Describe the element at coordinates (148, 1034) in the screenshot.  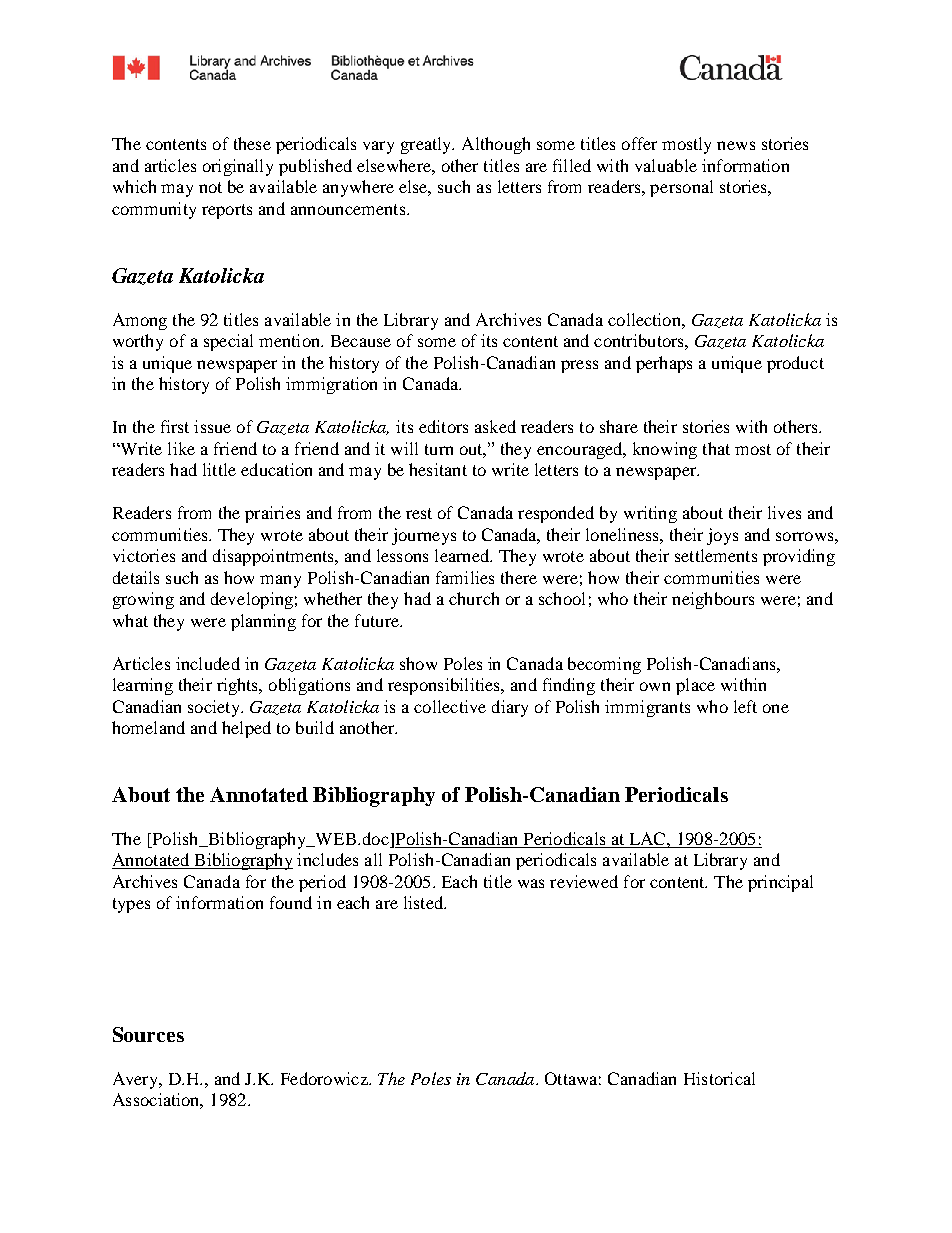
I see `Sources` at that location.
